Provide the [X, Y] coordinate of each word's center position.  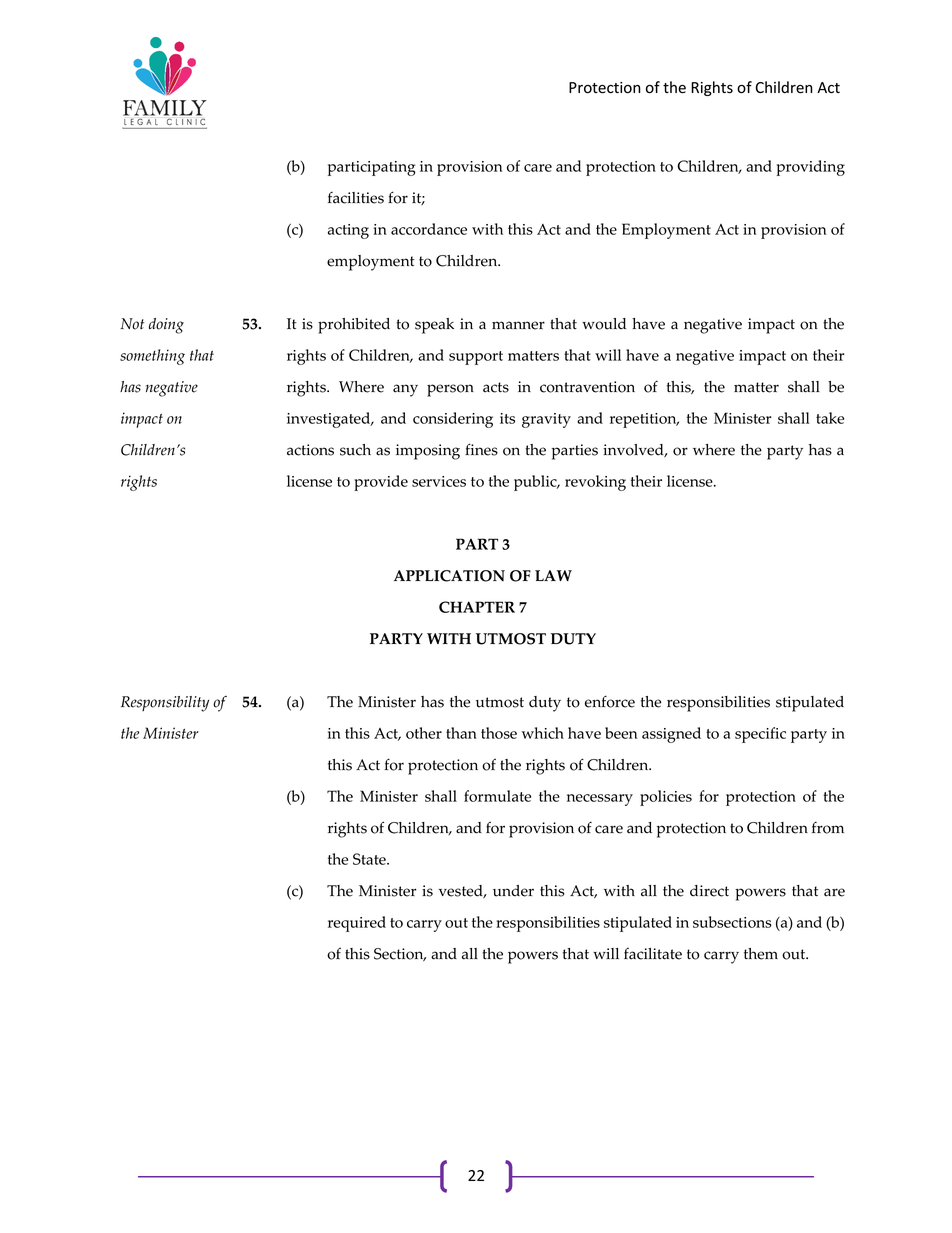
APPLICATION [449, 576]
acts [496, 387]
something [152, 357]
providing [811, 168]
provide [381, 483]
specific [760, 735]
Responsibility [165, 704]
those [499, 733]
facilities [356, 197]
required [357, 924]
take [830, 418]
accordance [429, 229]
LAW [553, 575]
